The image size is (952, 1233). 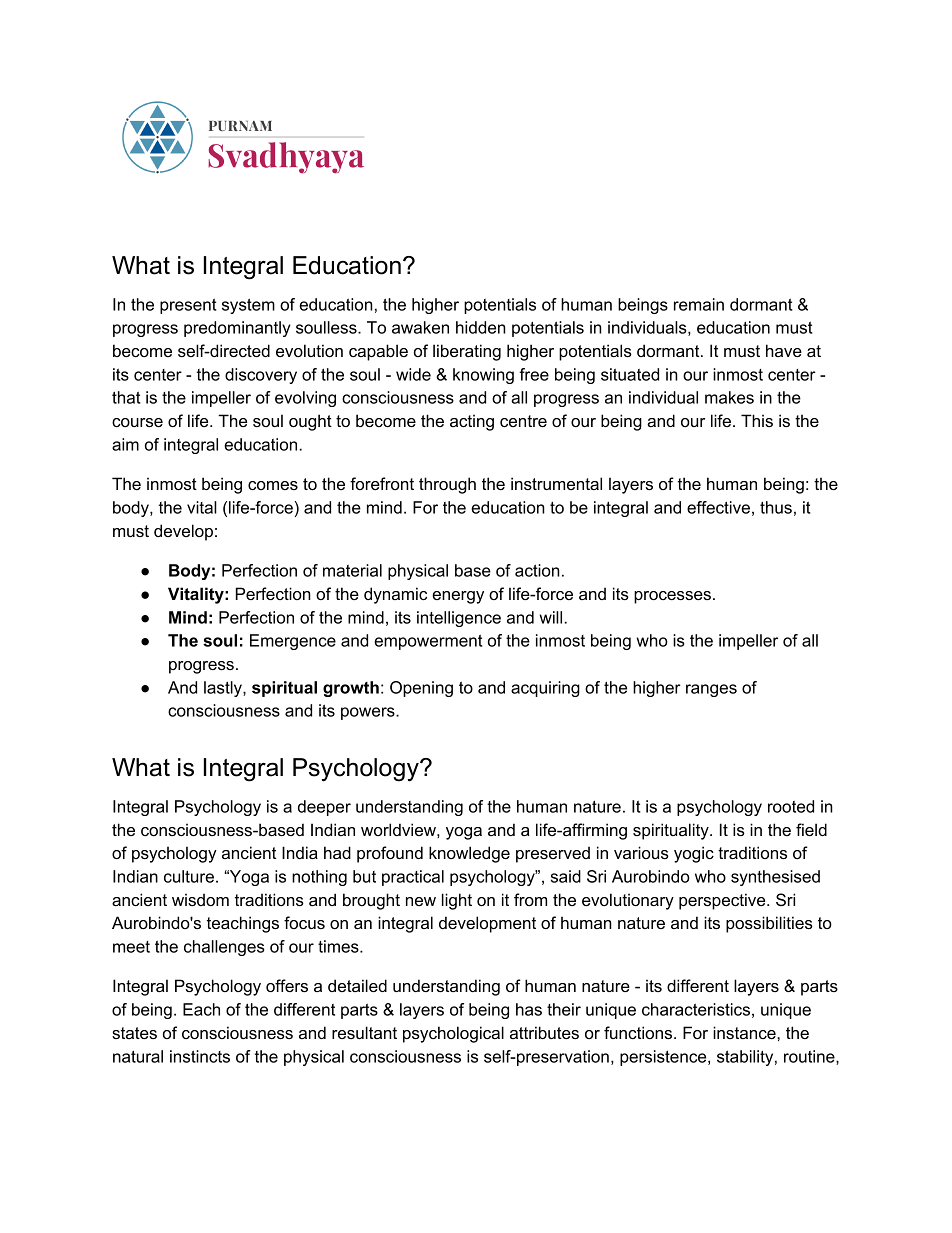 I want to click on ranges, so click(x=711, y=690).
